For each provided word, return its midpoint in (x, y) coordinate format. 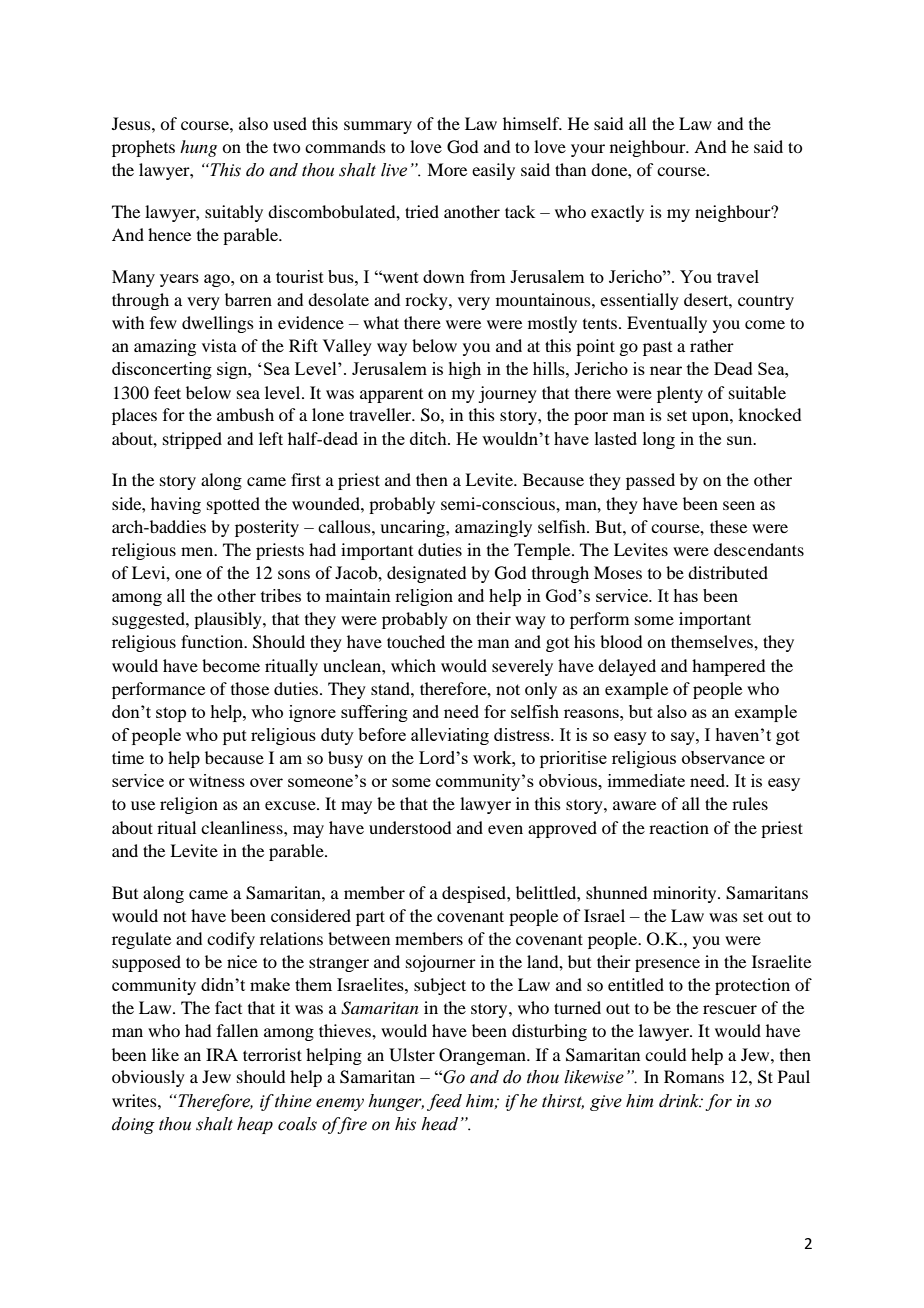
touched (416, 641)
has (685, 595)
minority (686, 894)
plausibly (229, 620)
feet (167, 392)
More (447, 169)
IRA (222, 1054)
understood (410, 827)
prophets (143, 148)
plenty (680, 394)
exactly (617, 213)
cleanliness (243, 827)
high (464, 370)
